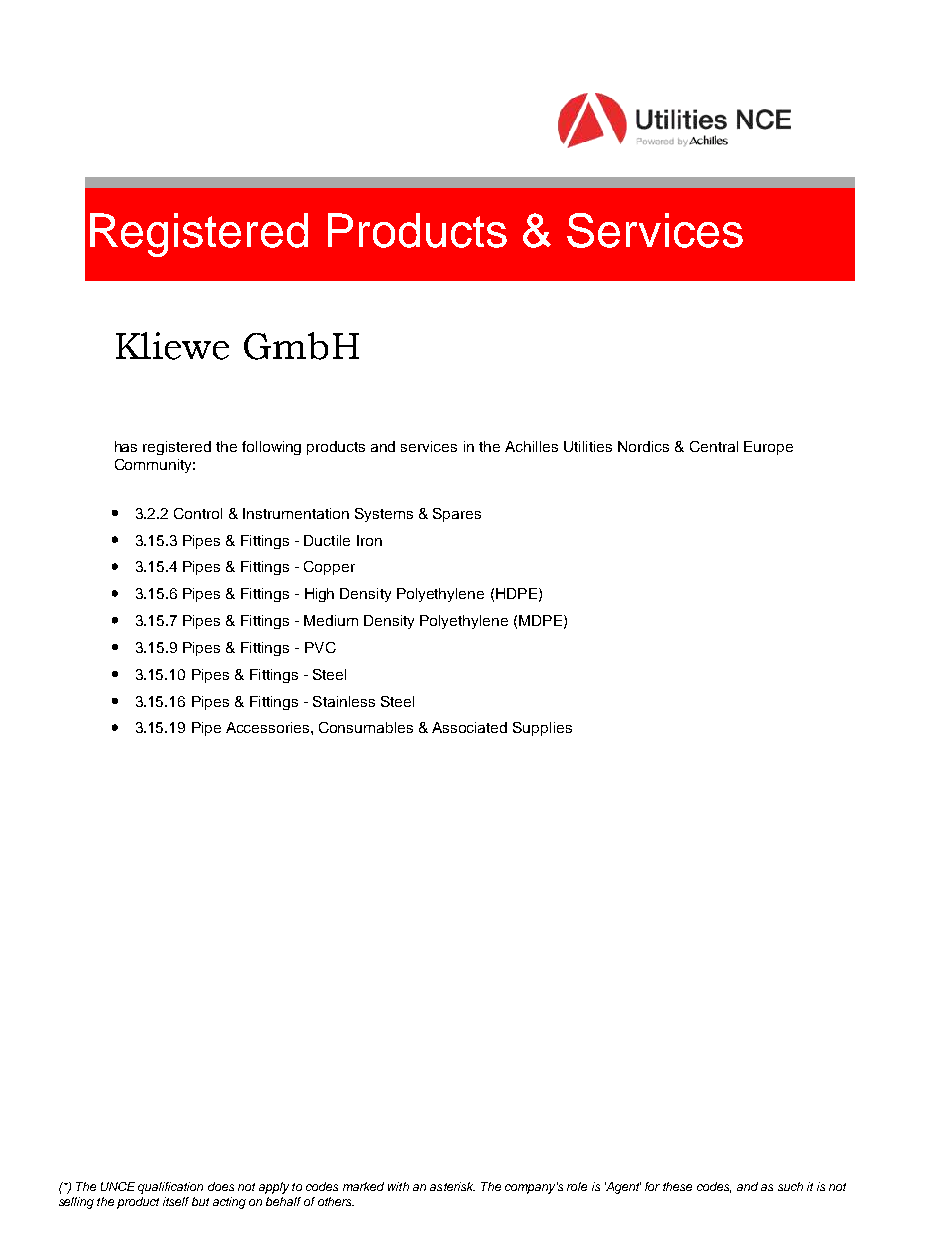  Describe the element at coordinates (452, 1186) in the screenshot. I see `asterisk` at that location.
